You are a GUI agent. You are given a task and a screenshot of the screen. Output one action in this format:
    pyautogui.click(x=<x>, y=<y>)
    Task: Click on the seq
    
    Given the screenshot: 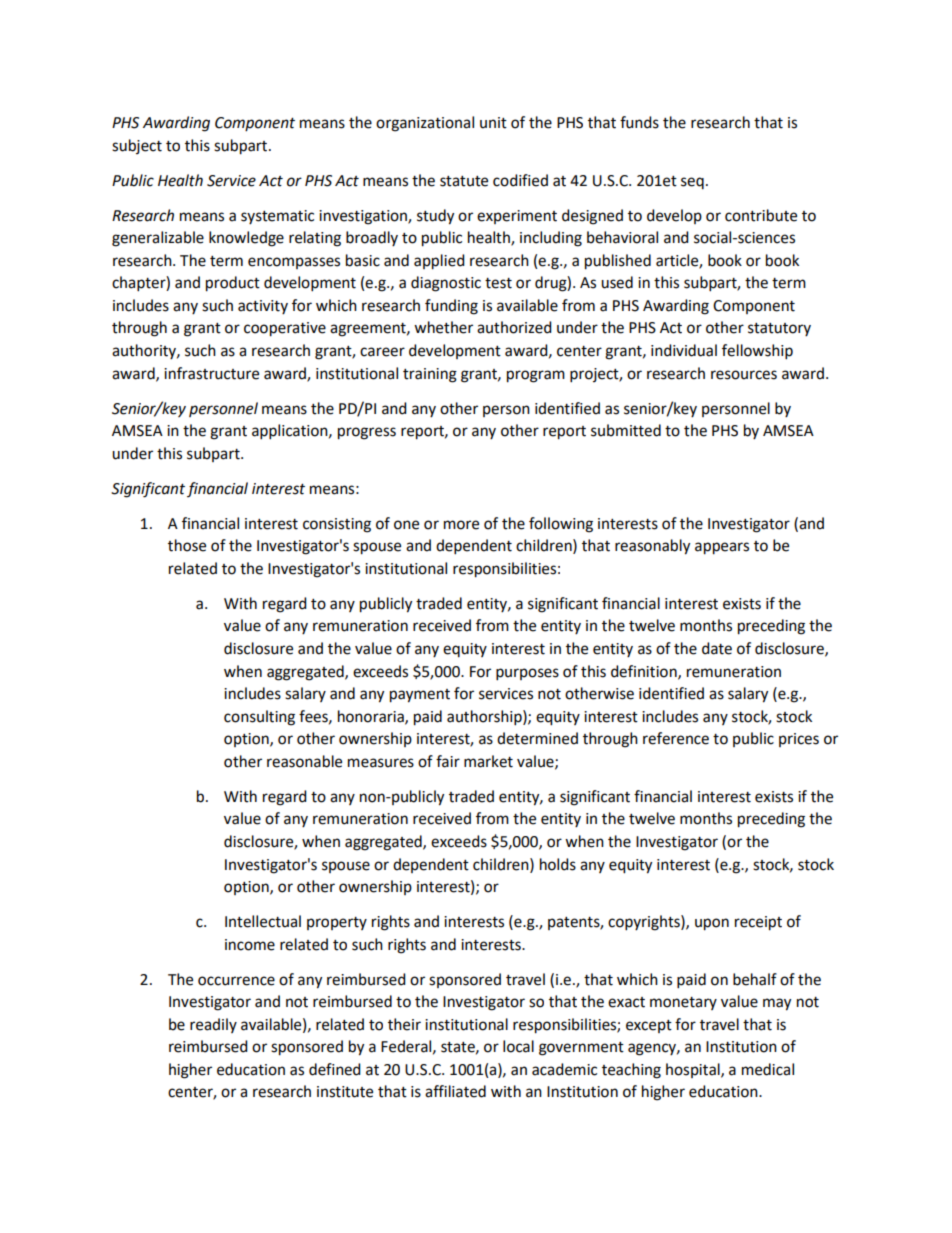 What is the action you would take?
    pyautogui.click(x=692, y=183)
